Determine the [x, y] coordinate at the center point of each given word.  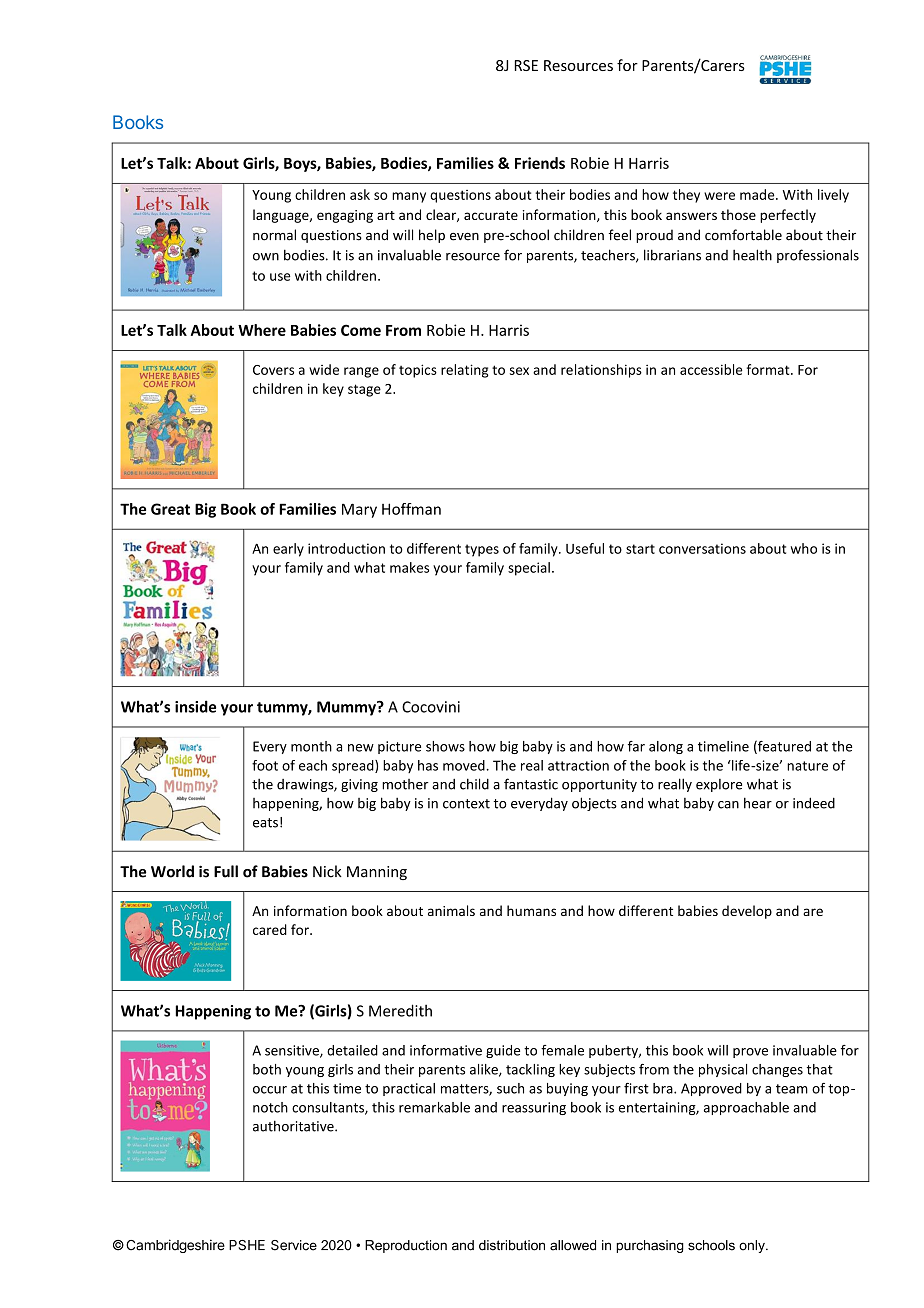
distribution [512, 1245]
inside [195, 706]
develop [747, 912]
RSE [526, 65]
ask [360, 194]
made [758, 194]
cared [270, 929]
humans [531, 910]
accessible [711, 369]
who [804, 548]
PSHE [247, 1245]
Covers [273, 370]
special [529, 569]
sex [519, 371]
